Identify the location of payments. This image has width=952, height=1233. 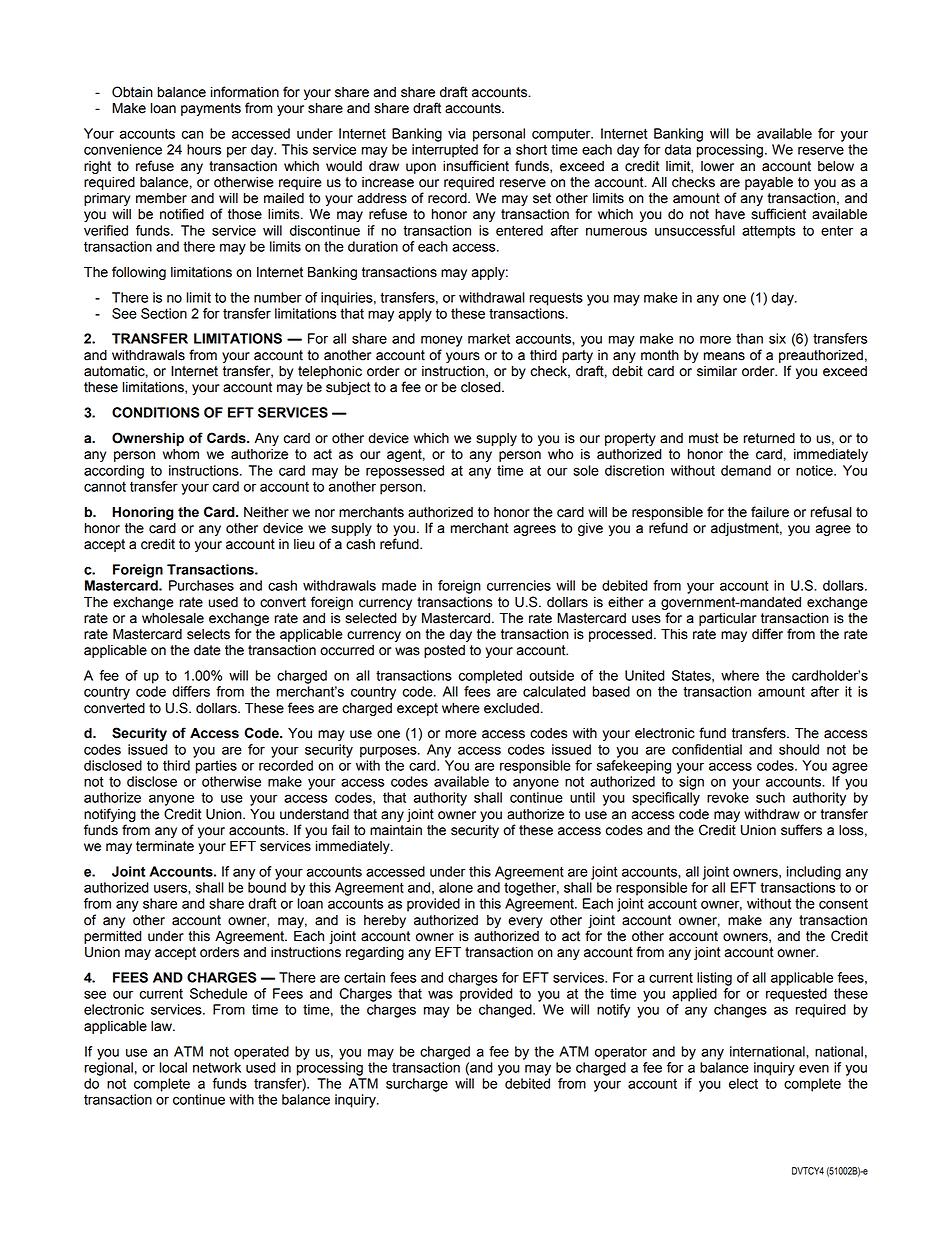
(211, 109).
